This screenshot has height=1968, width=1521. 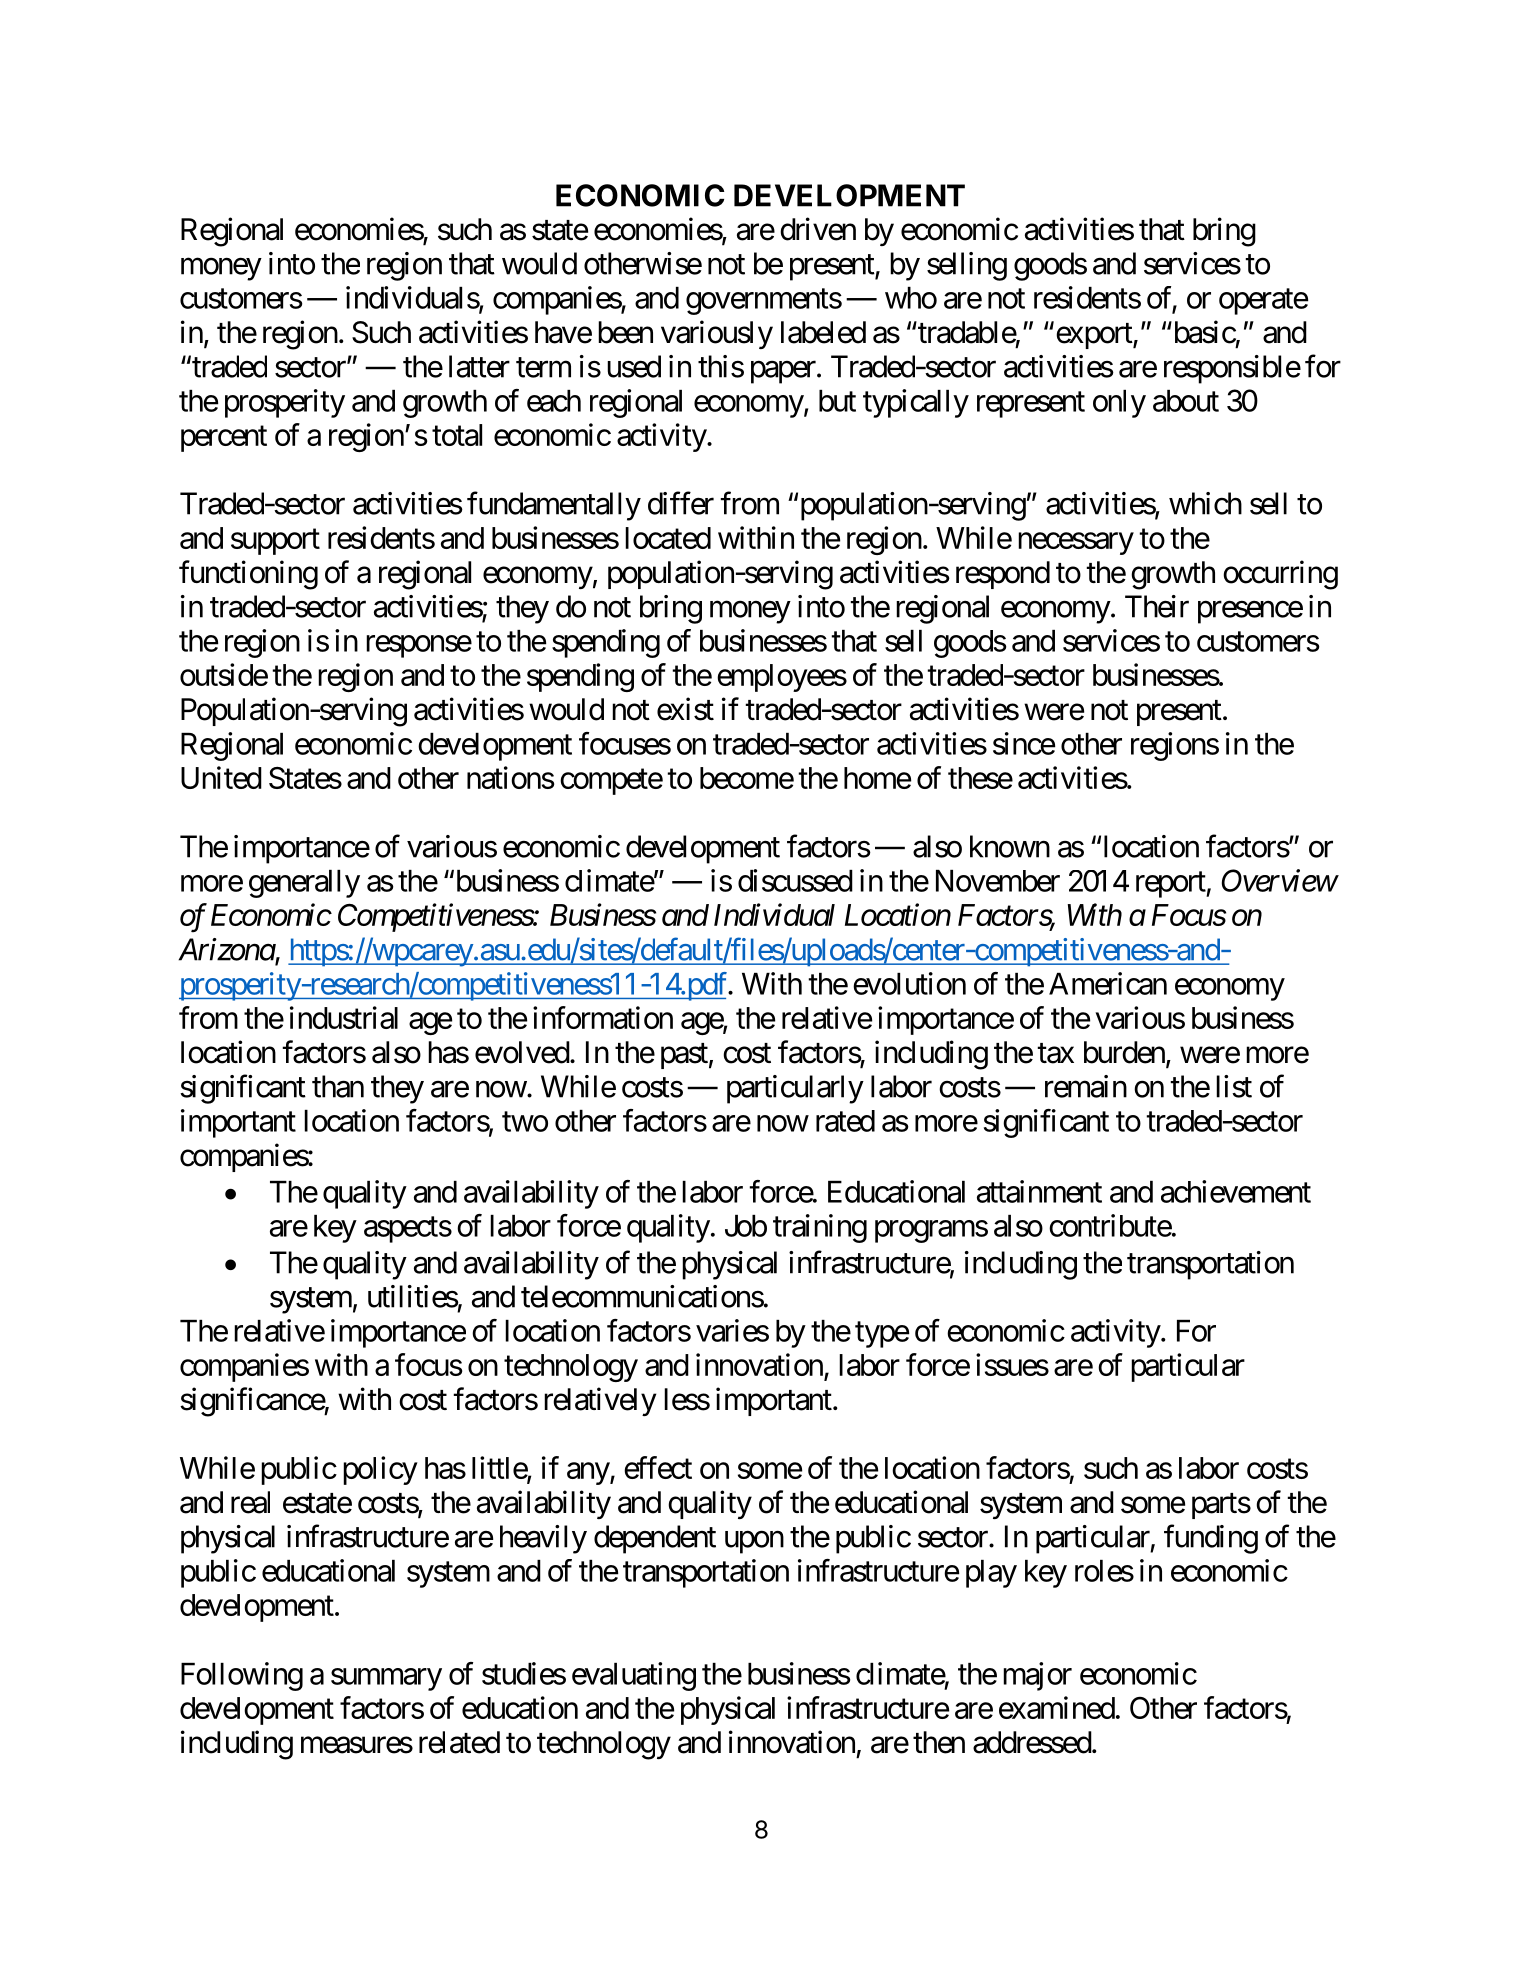 I want to click on support, so click(x=275, y=542).
